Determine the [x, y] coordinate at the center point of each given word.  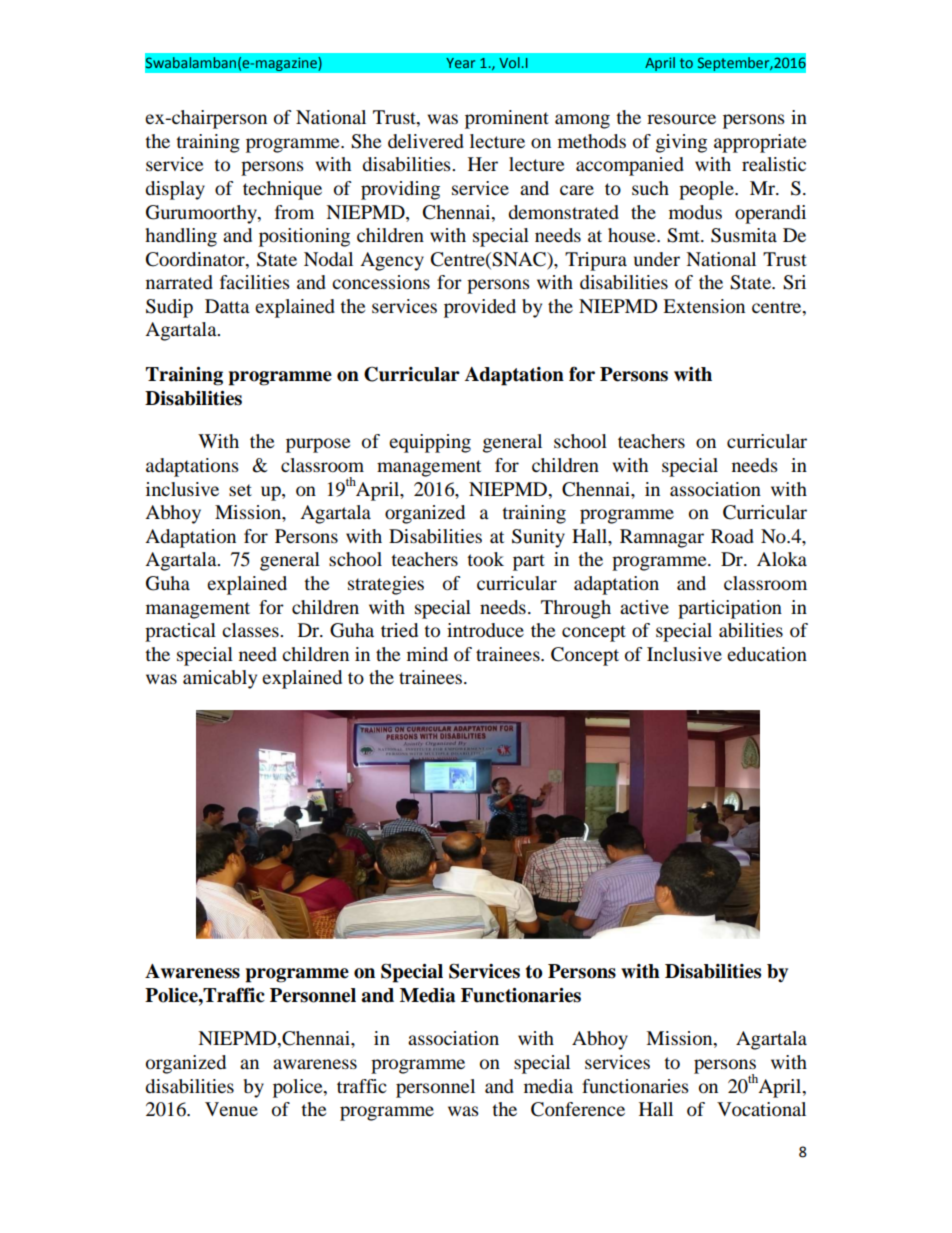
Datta [227, 306]
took [485, 559]
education [767, 654]
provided [480, 308]
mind [427, 654]
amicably [220, 679]
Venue [231, 1109]
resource [681, 119]
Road [732, 536]
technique [282, 190]
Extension [704, 306]
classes [251, 630]
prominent [507, 119]
